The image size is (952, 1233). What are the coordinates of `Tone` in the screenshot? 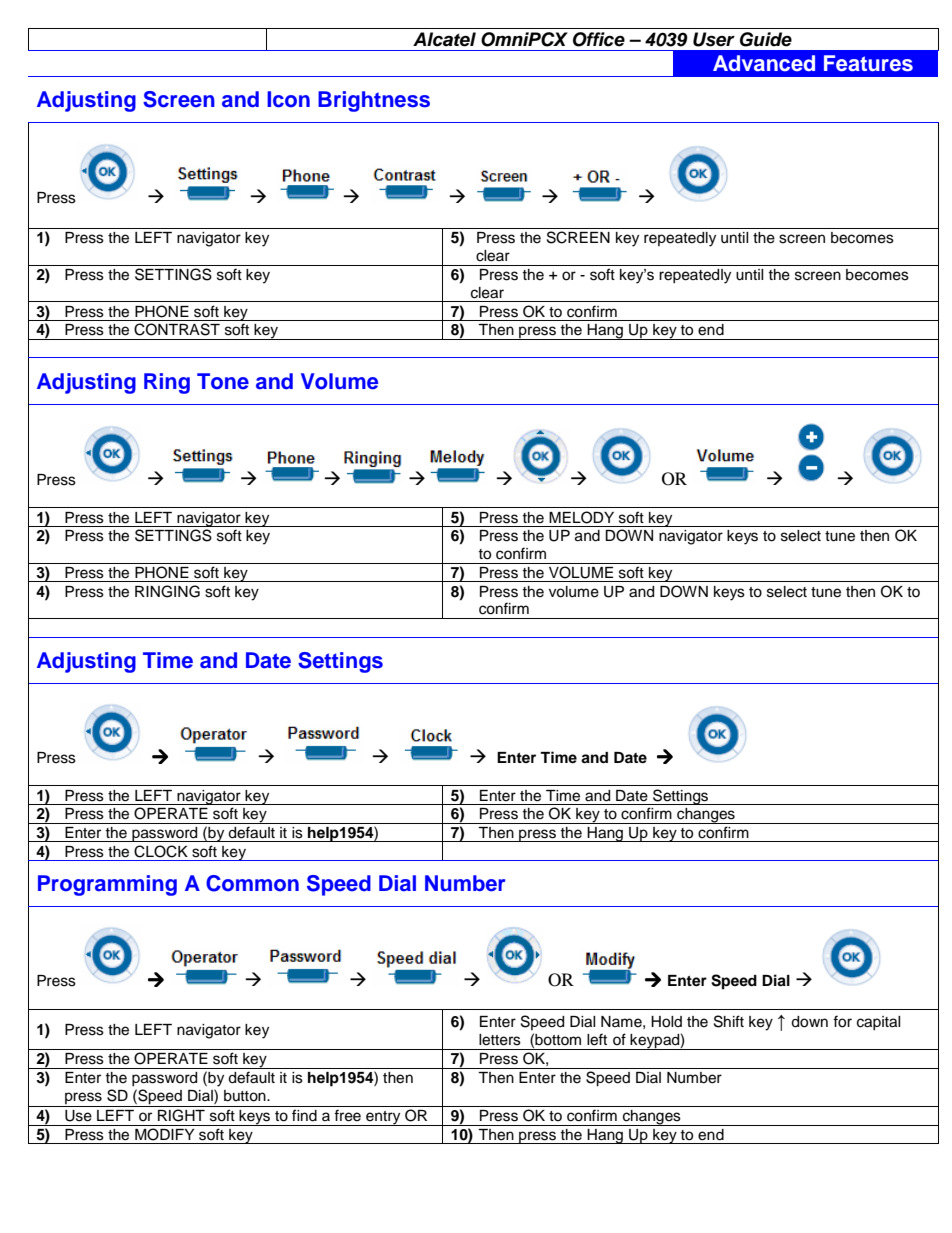 It's located at (223, 381).
